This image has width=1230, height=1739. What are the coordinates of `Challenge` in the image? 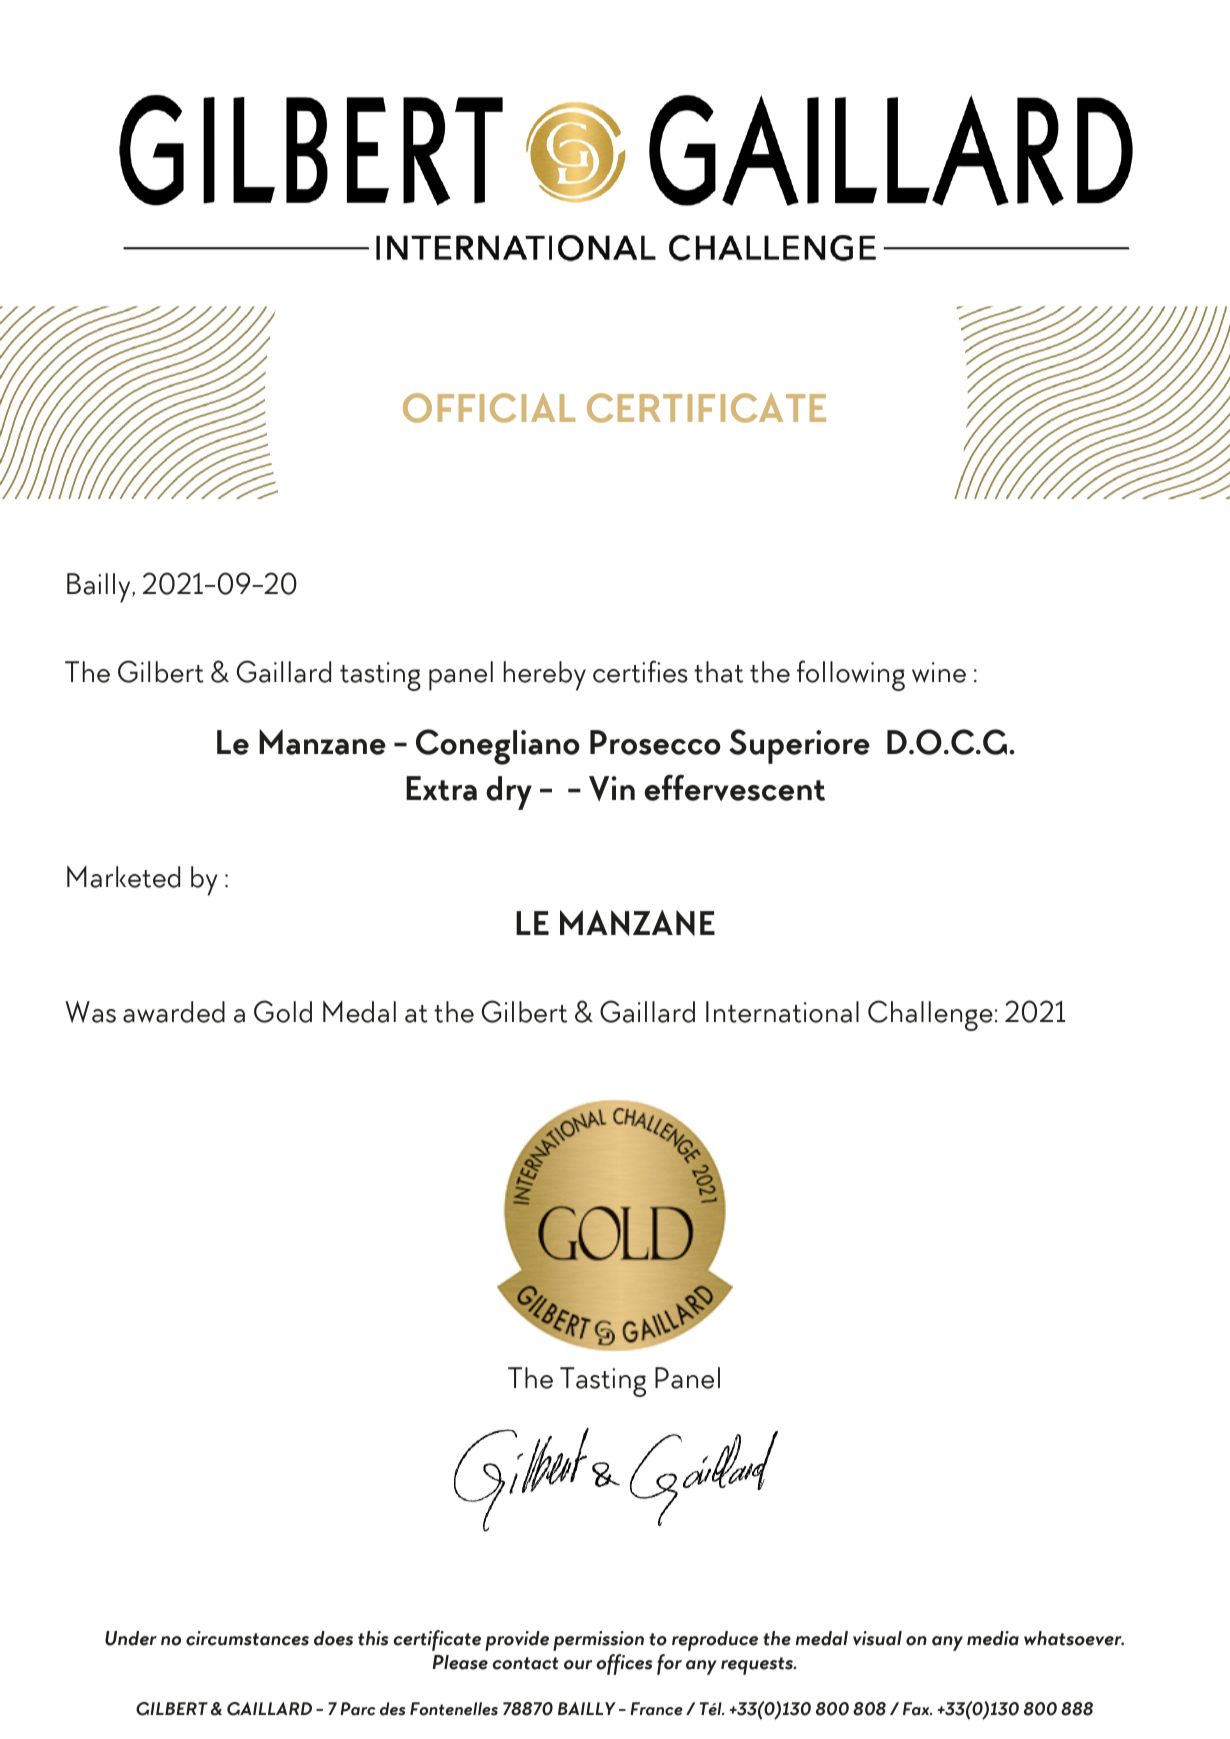 It's located at (930, 1015).
